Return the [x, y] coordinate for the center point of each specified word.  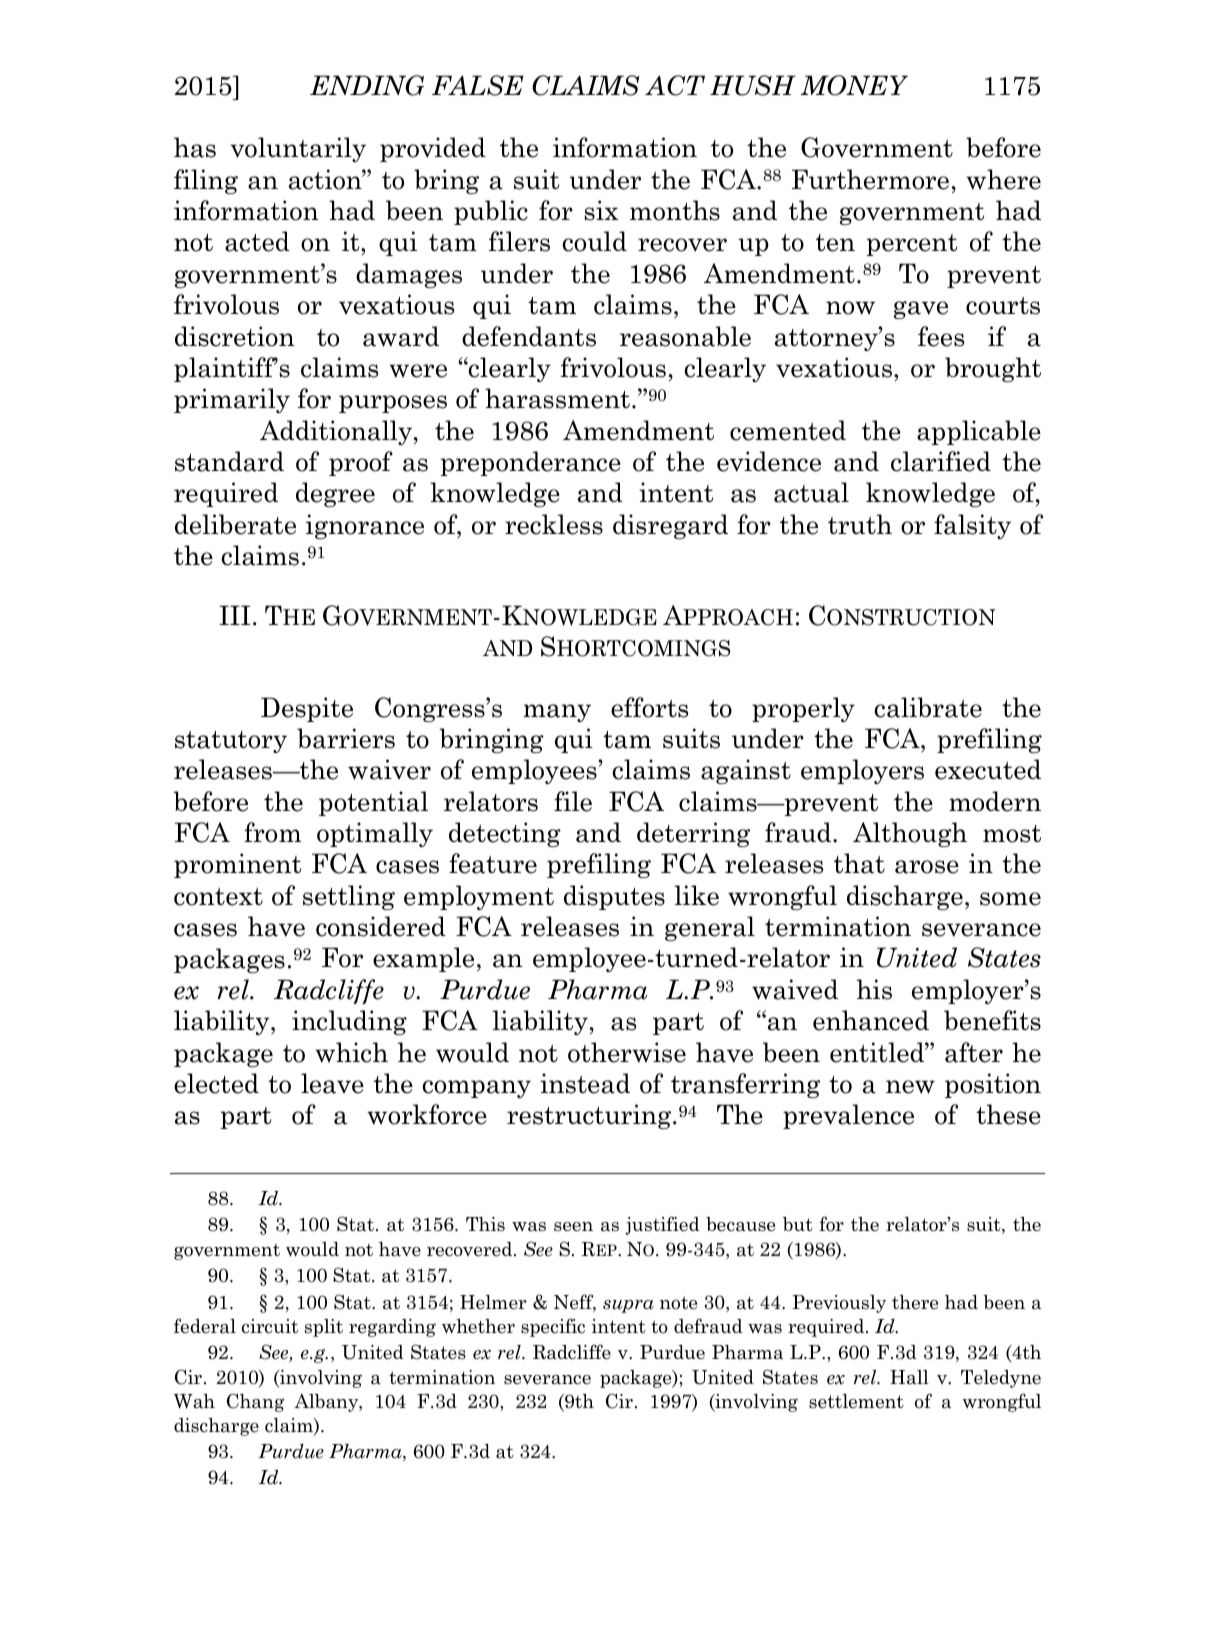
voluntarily [298, 149]
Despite [307, 709]
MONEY [854, 85]
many [557, 713]
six [601, 210]
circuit [270, 1326]
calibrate [928, 707]
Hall [909, 1377]
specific [553, 1327]
